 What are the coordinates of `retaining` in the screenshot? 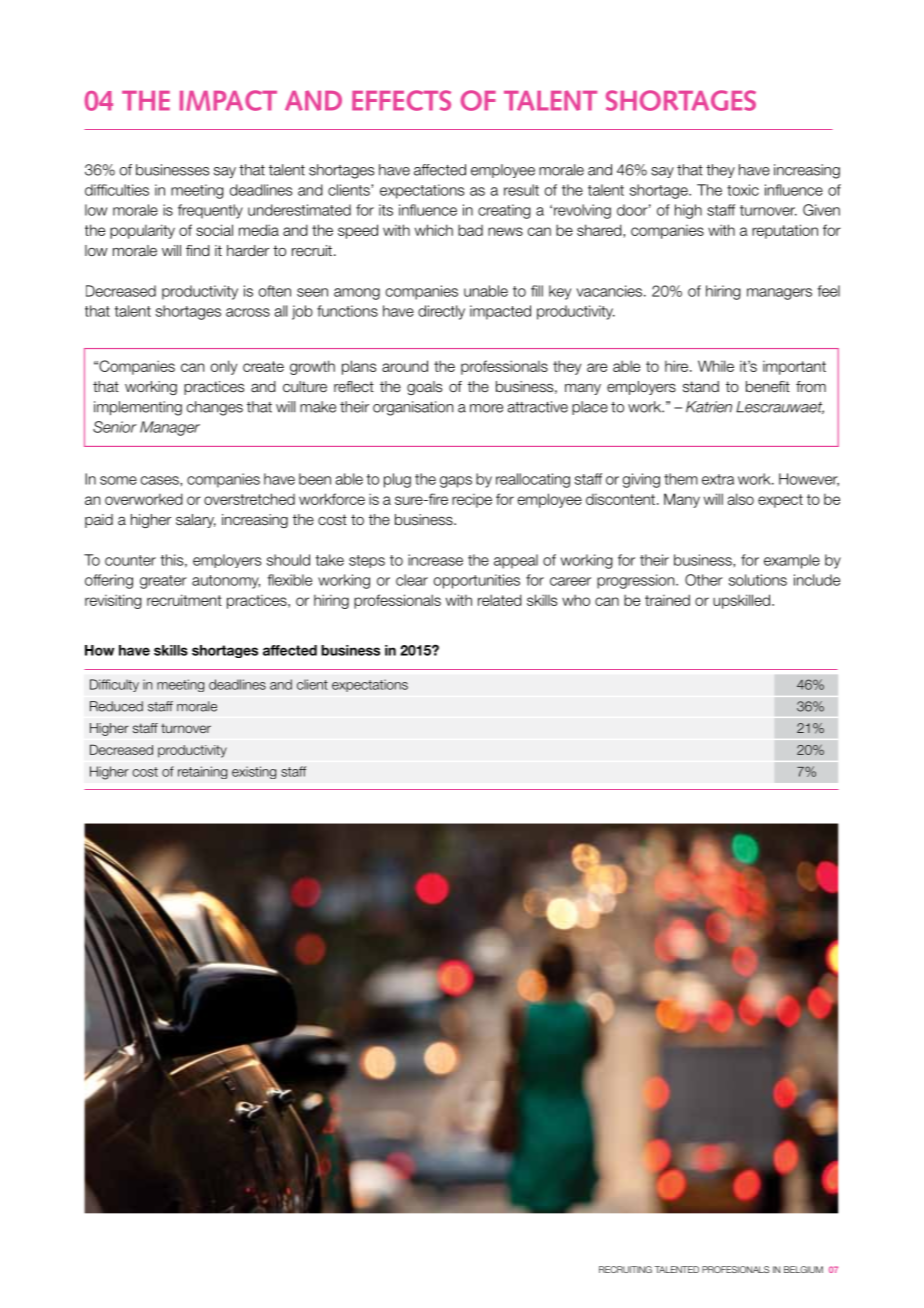 It's located at (202, 772).
